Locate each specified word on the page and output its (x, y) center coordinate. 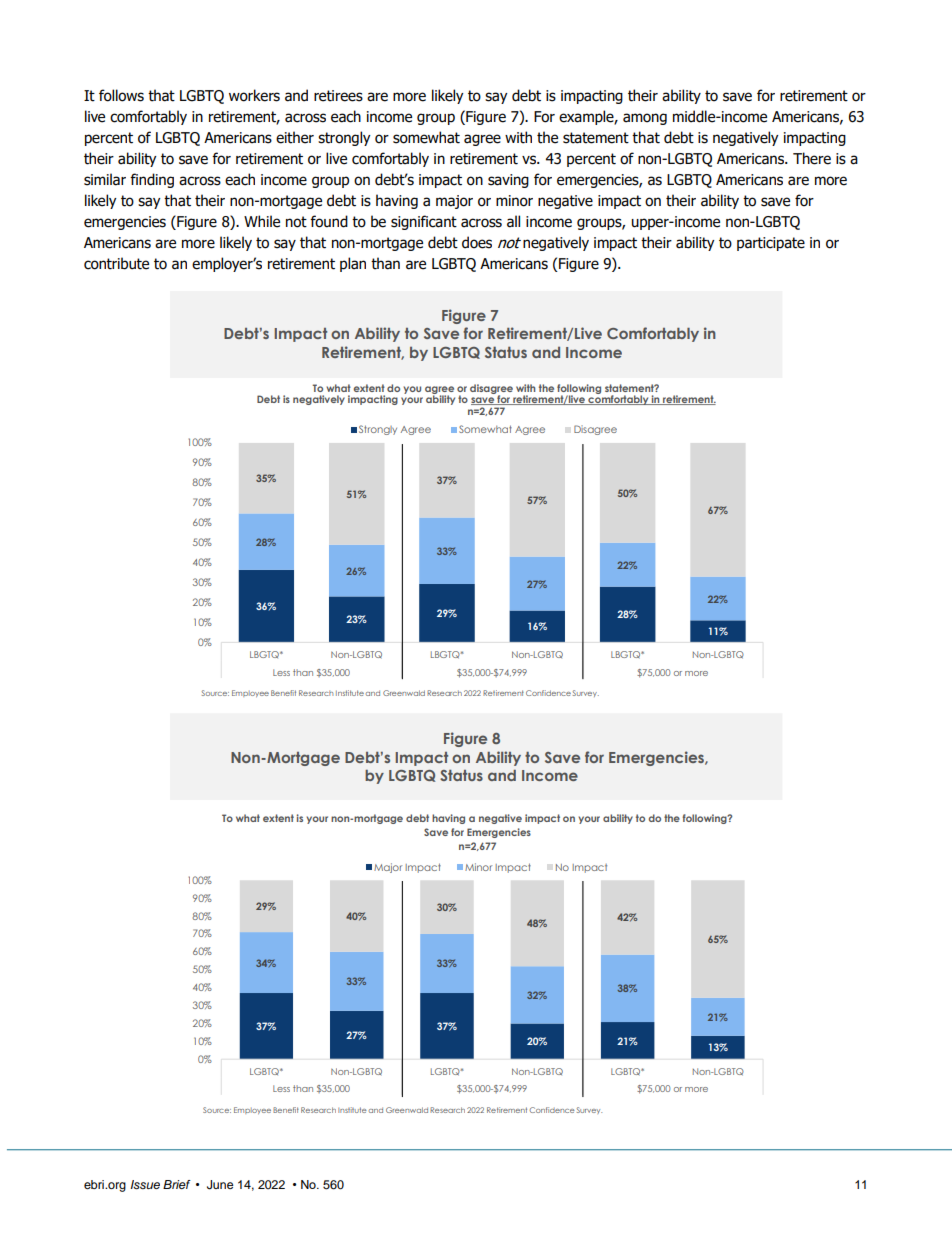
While (262, 221)
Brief (177, 1184)
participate (771, 244)
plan (353, 264)
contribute (116, 263)
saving (508, 181)
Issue (145, 1185)
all (513, 221)
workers (254, 95)
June (220, 1185)
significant (424, 222)
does (477, 242)
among (645, 119)
